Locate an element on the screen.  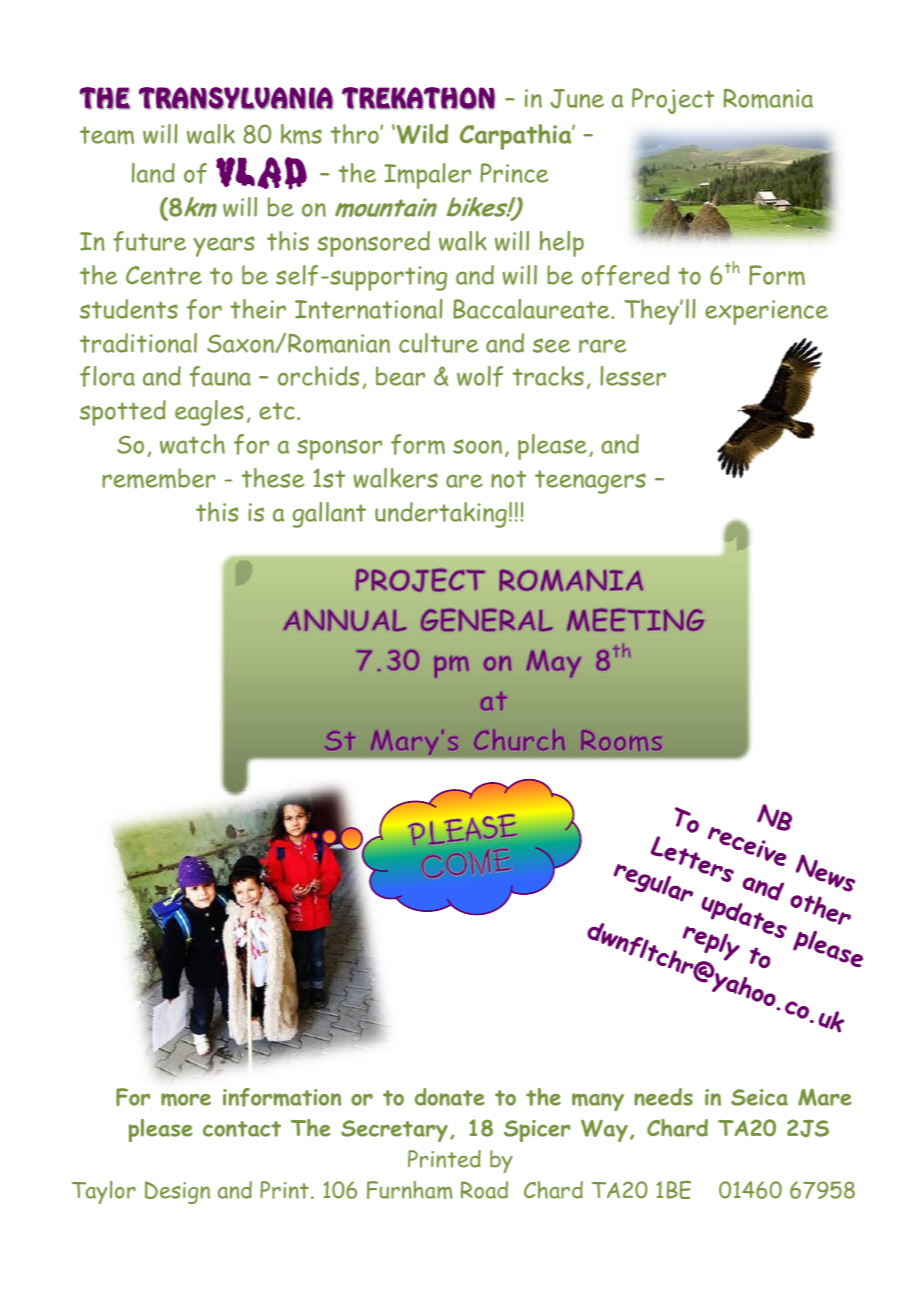
Design is located at coordinates (177, 1192).
